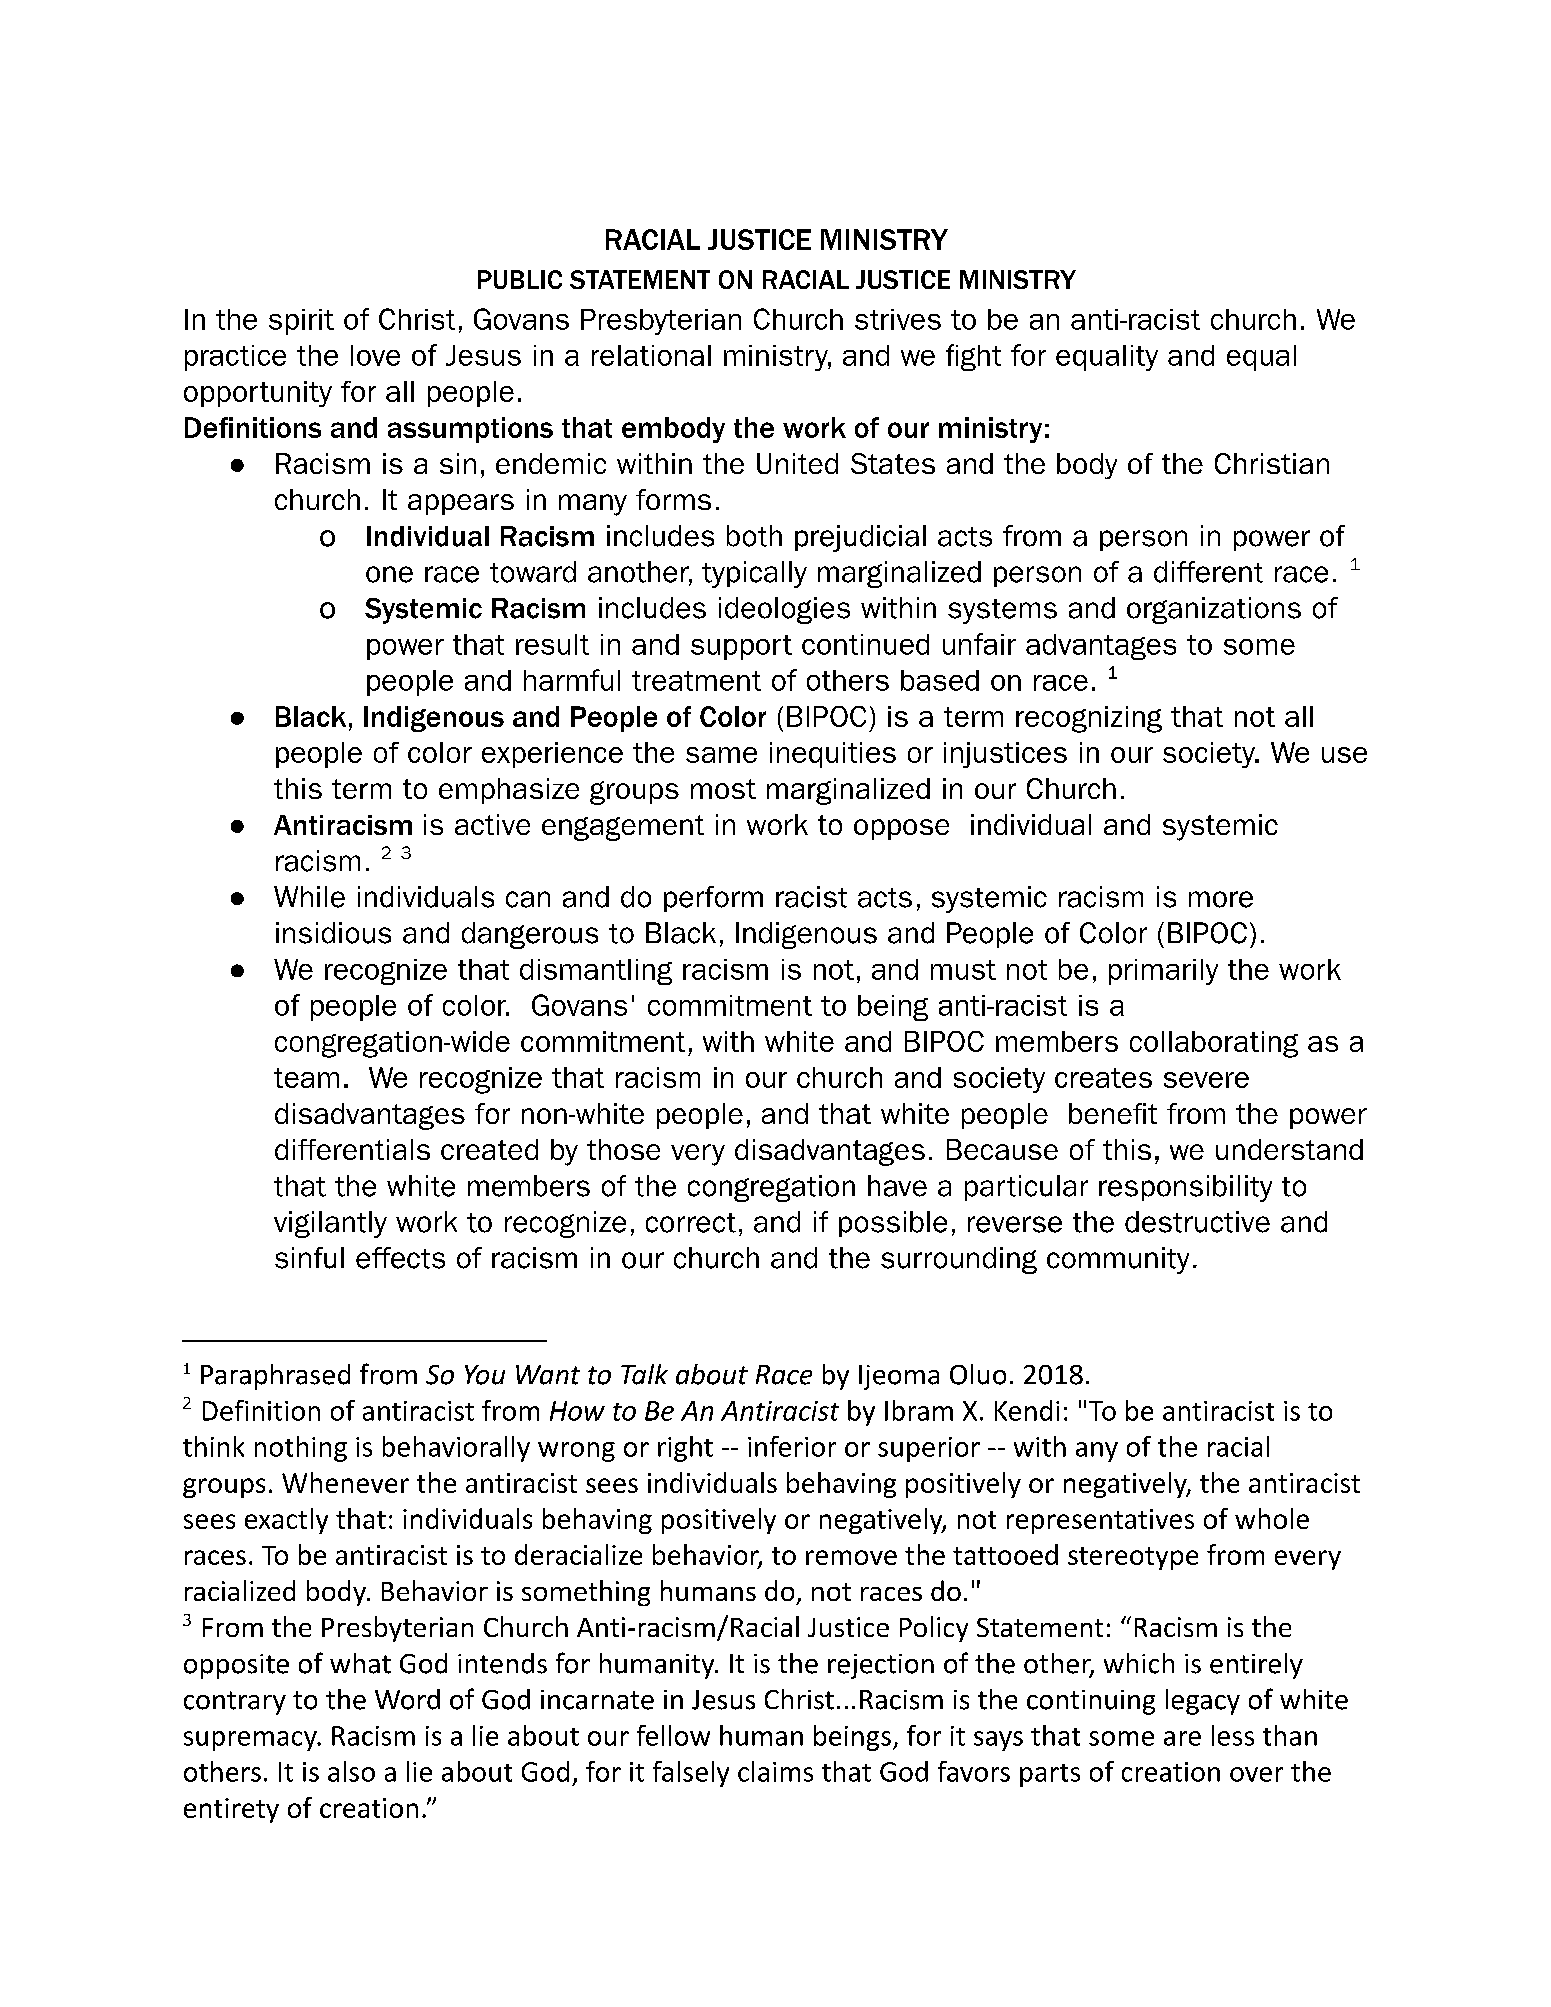 The height and width of the document is (2007, 1551). Describe the element at coordinates (306, 1078) in the document. I see `team` at that location.
